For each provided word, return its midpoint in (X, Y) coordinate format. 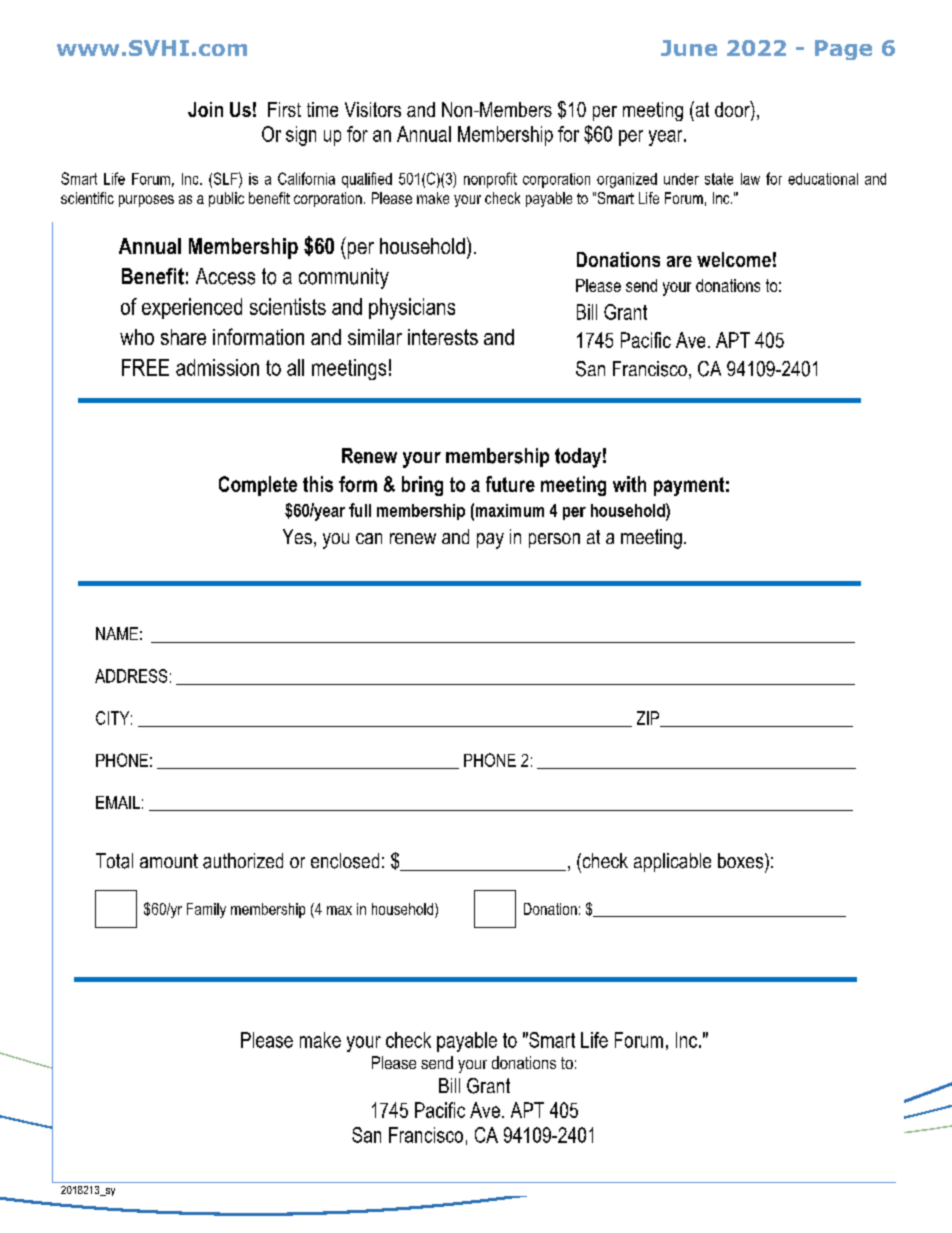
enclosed (345, 861)
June (689, 48)
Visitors (373, 109)
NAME (117, 633)
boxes (742, 861)
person (554, 540)
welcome (734, 259)
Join (205, 109)
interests (443, 337)
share (183, 337)
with (629, 484)
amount (169, 861)
